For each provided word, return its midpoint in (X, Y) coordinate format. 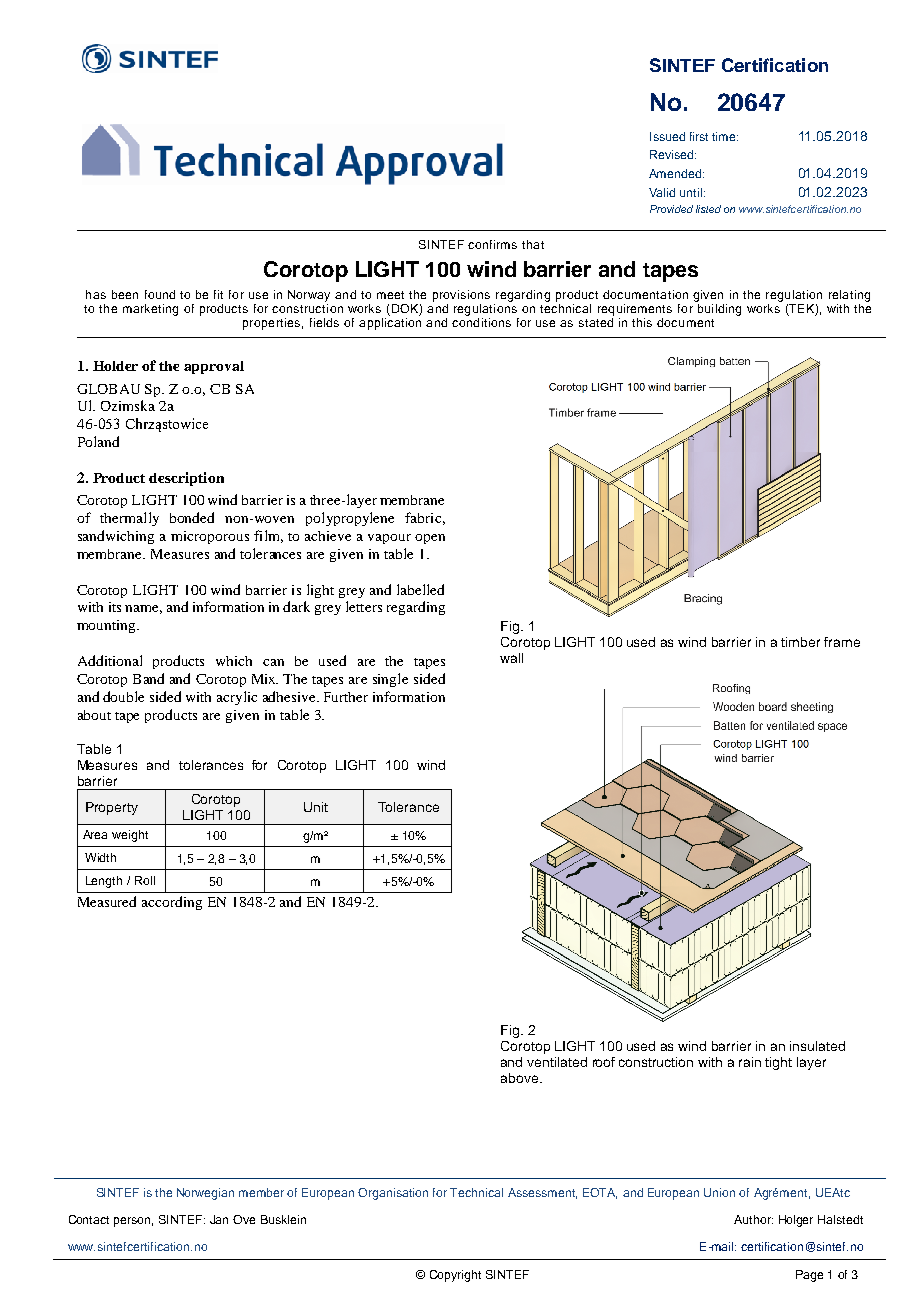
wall (511, 658)
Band (148, 678)
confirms (492, 244)
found (160, 294)
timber (800, 642)
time (725, 136)
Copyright (455, 1276)
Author (753, 1219)
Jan (219, 1219)
